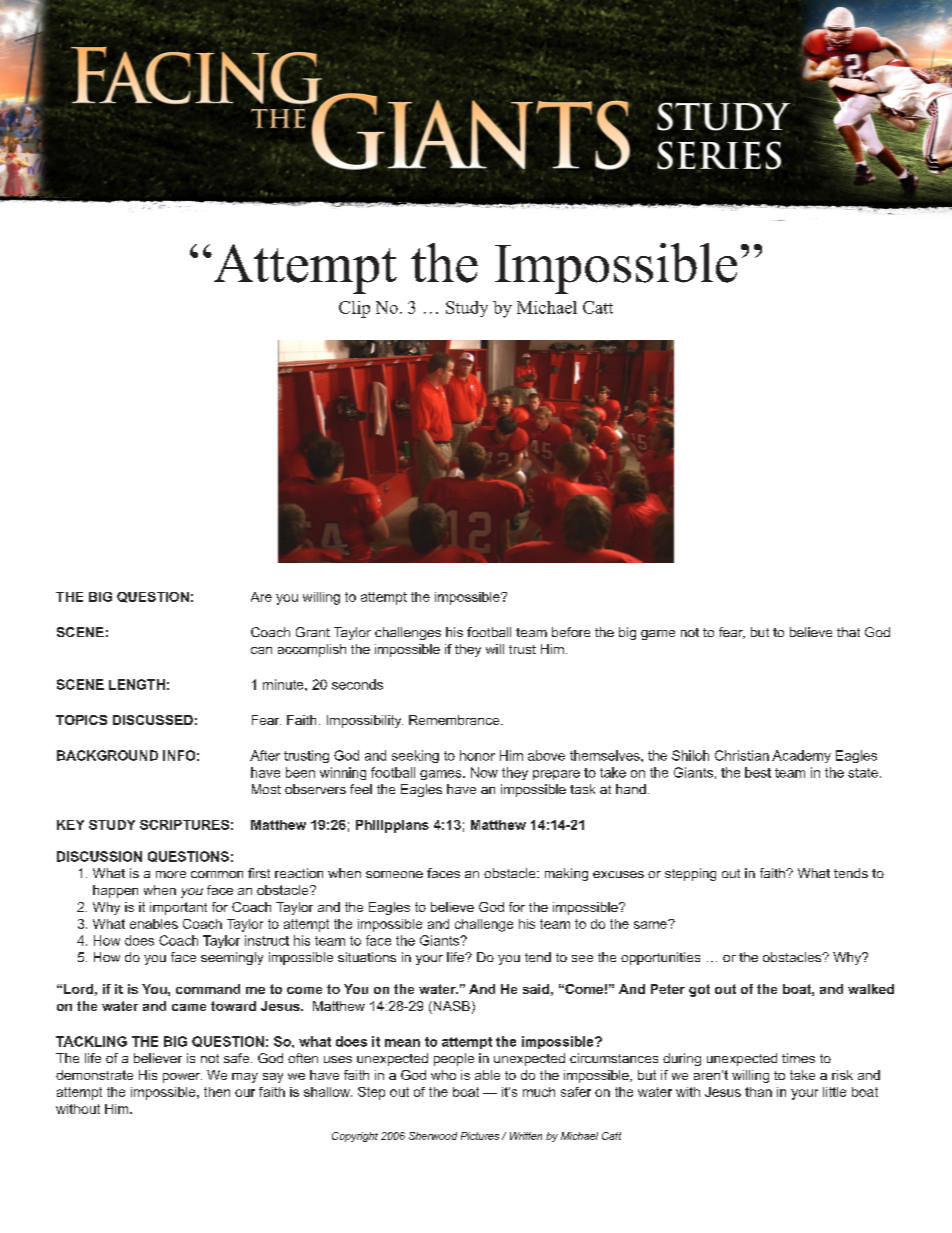 This screenshot has width=952, height=1233. Describe the element at coordinates (758, 1092) in the screenshot. I see `than` at that location.
